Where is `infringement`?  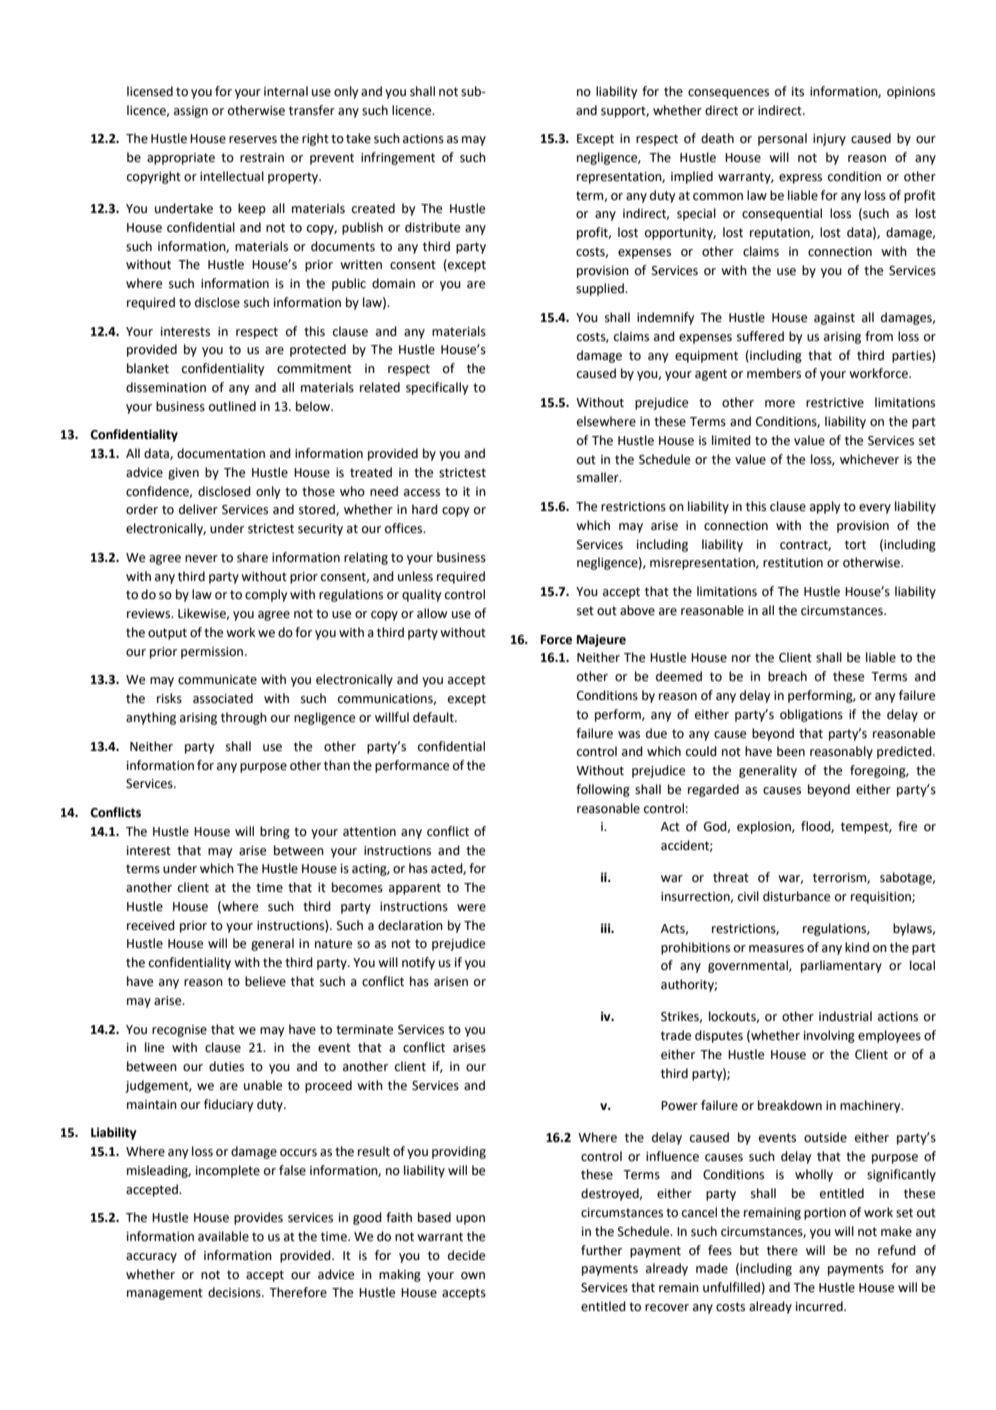 infringement is located at coordinates (398, 158).
